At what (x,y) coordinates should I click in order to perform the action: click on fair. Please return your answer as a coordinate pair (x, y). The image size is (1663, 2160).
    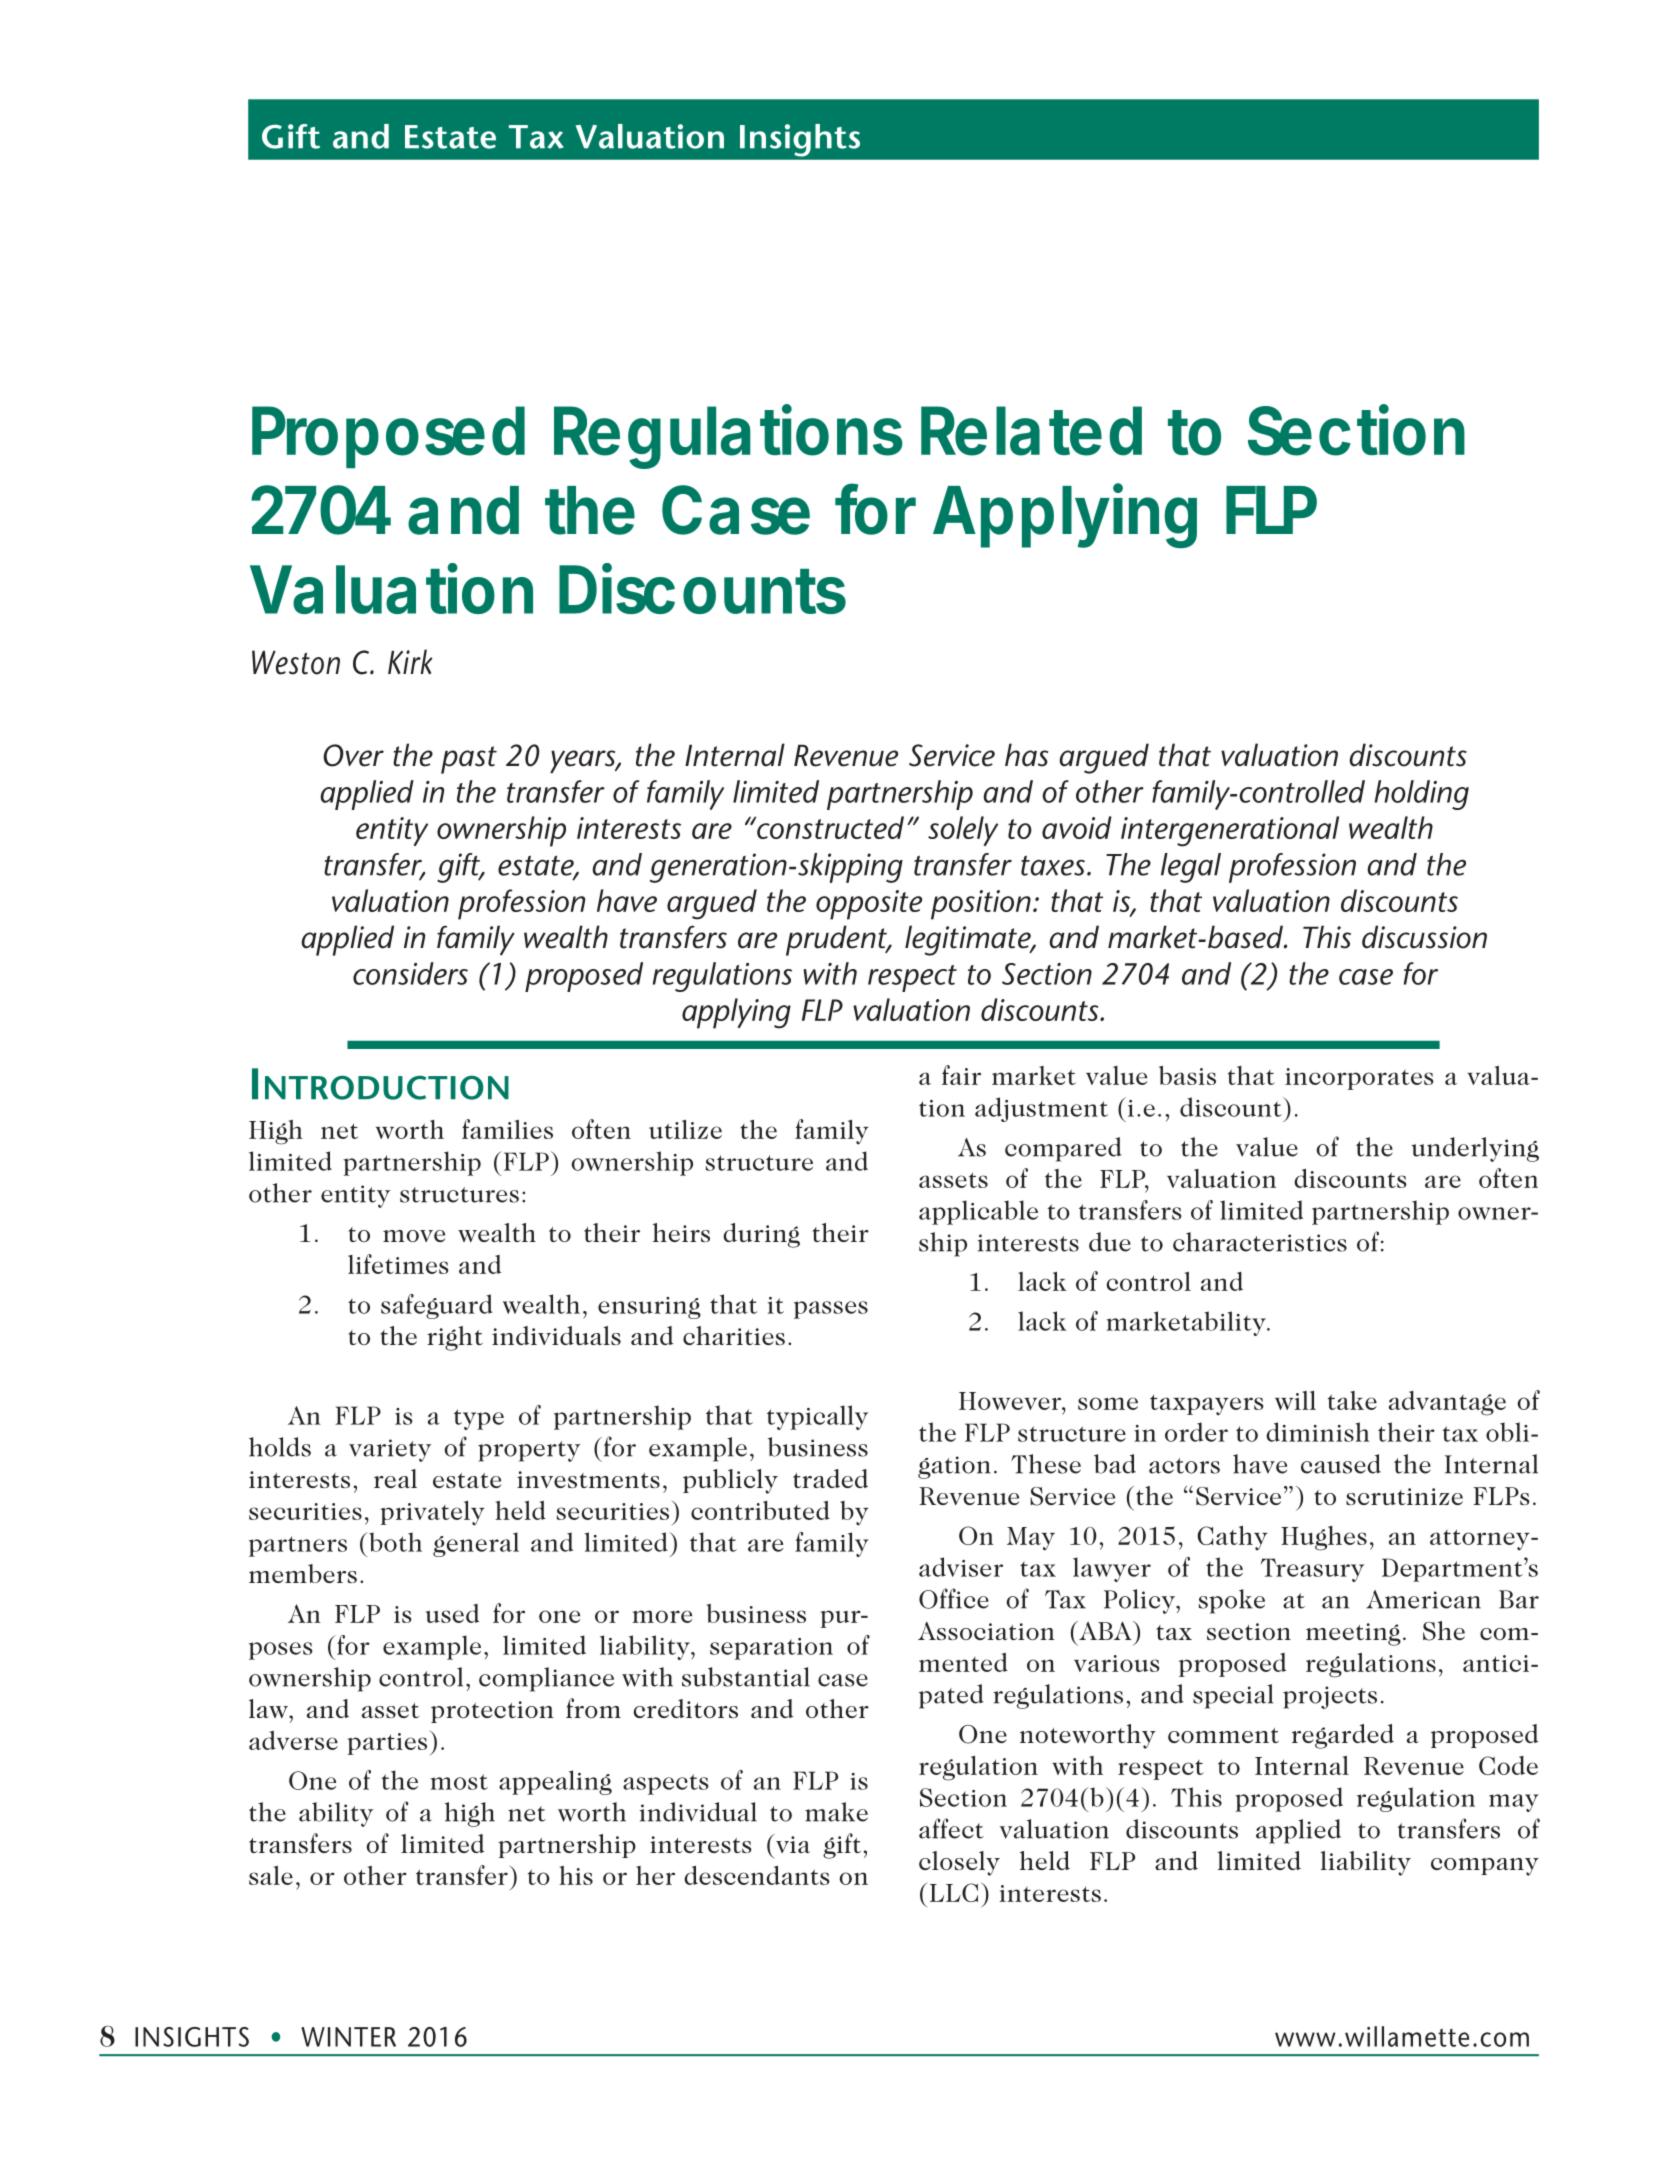
    Looking at the image, I should click on (961, 1075).
